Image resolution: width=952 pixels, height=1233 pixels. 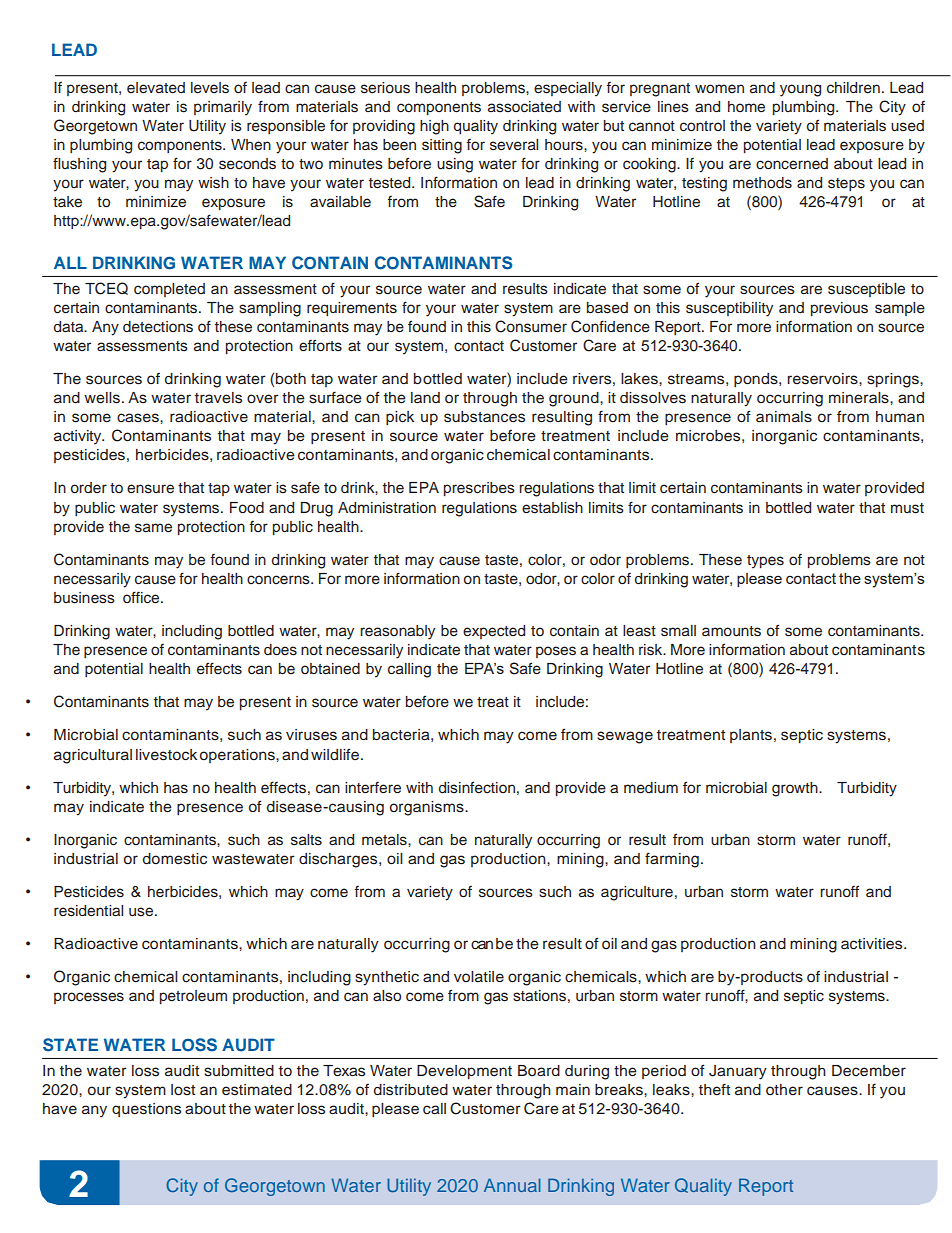 What do you see at coordinates (142, 597) in the document?
I see `office` at bounding box center [142, 597].
